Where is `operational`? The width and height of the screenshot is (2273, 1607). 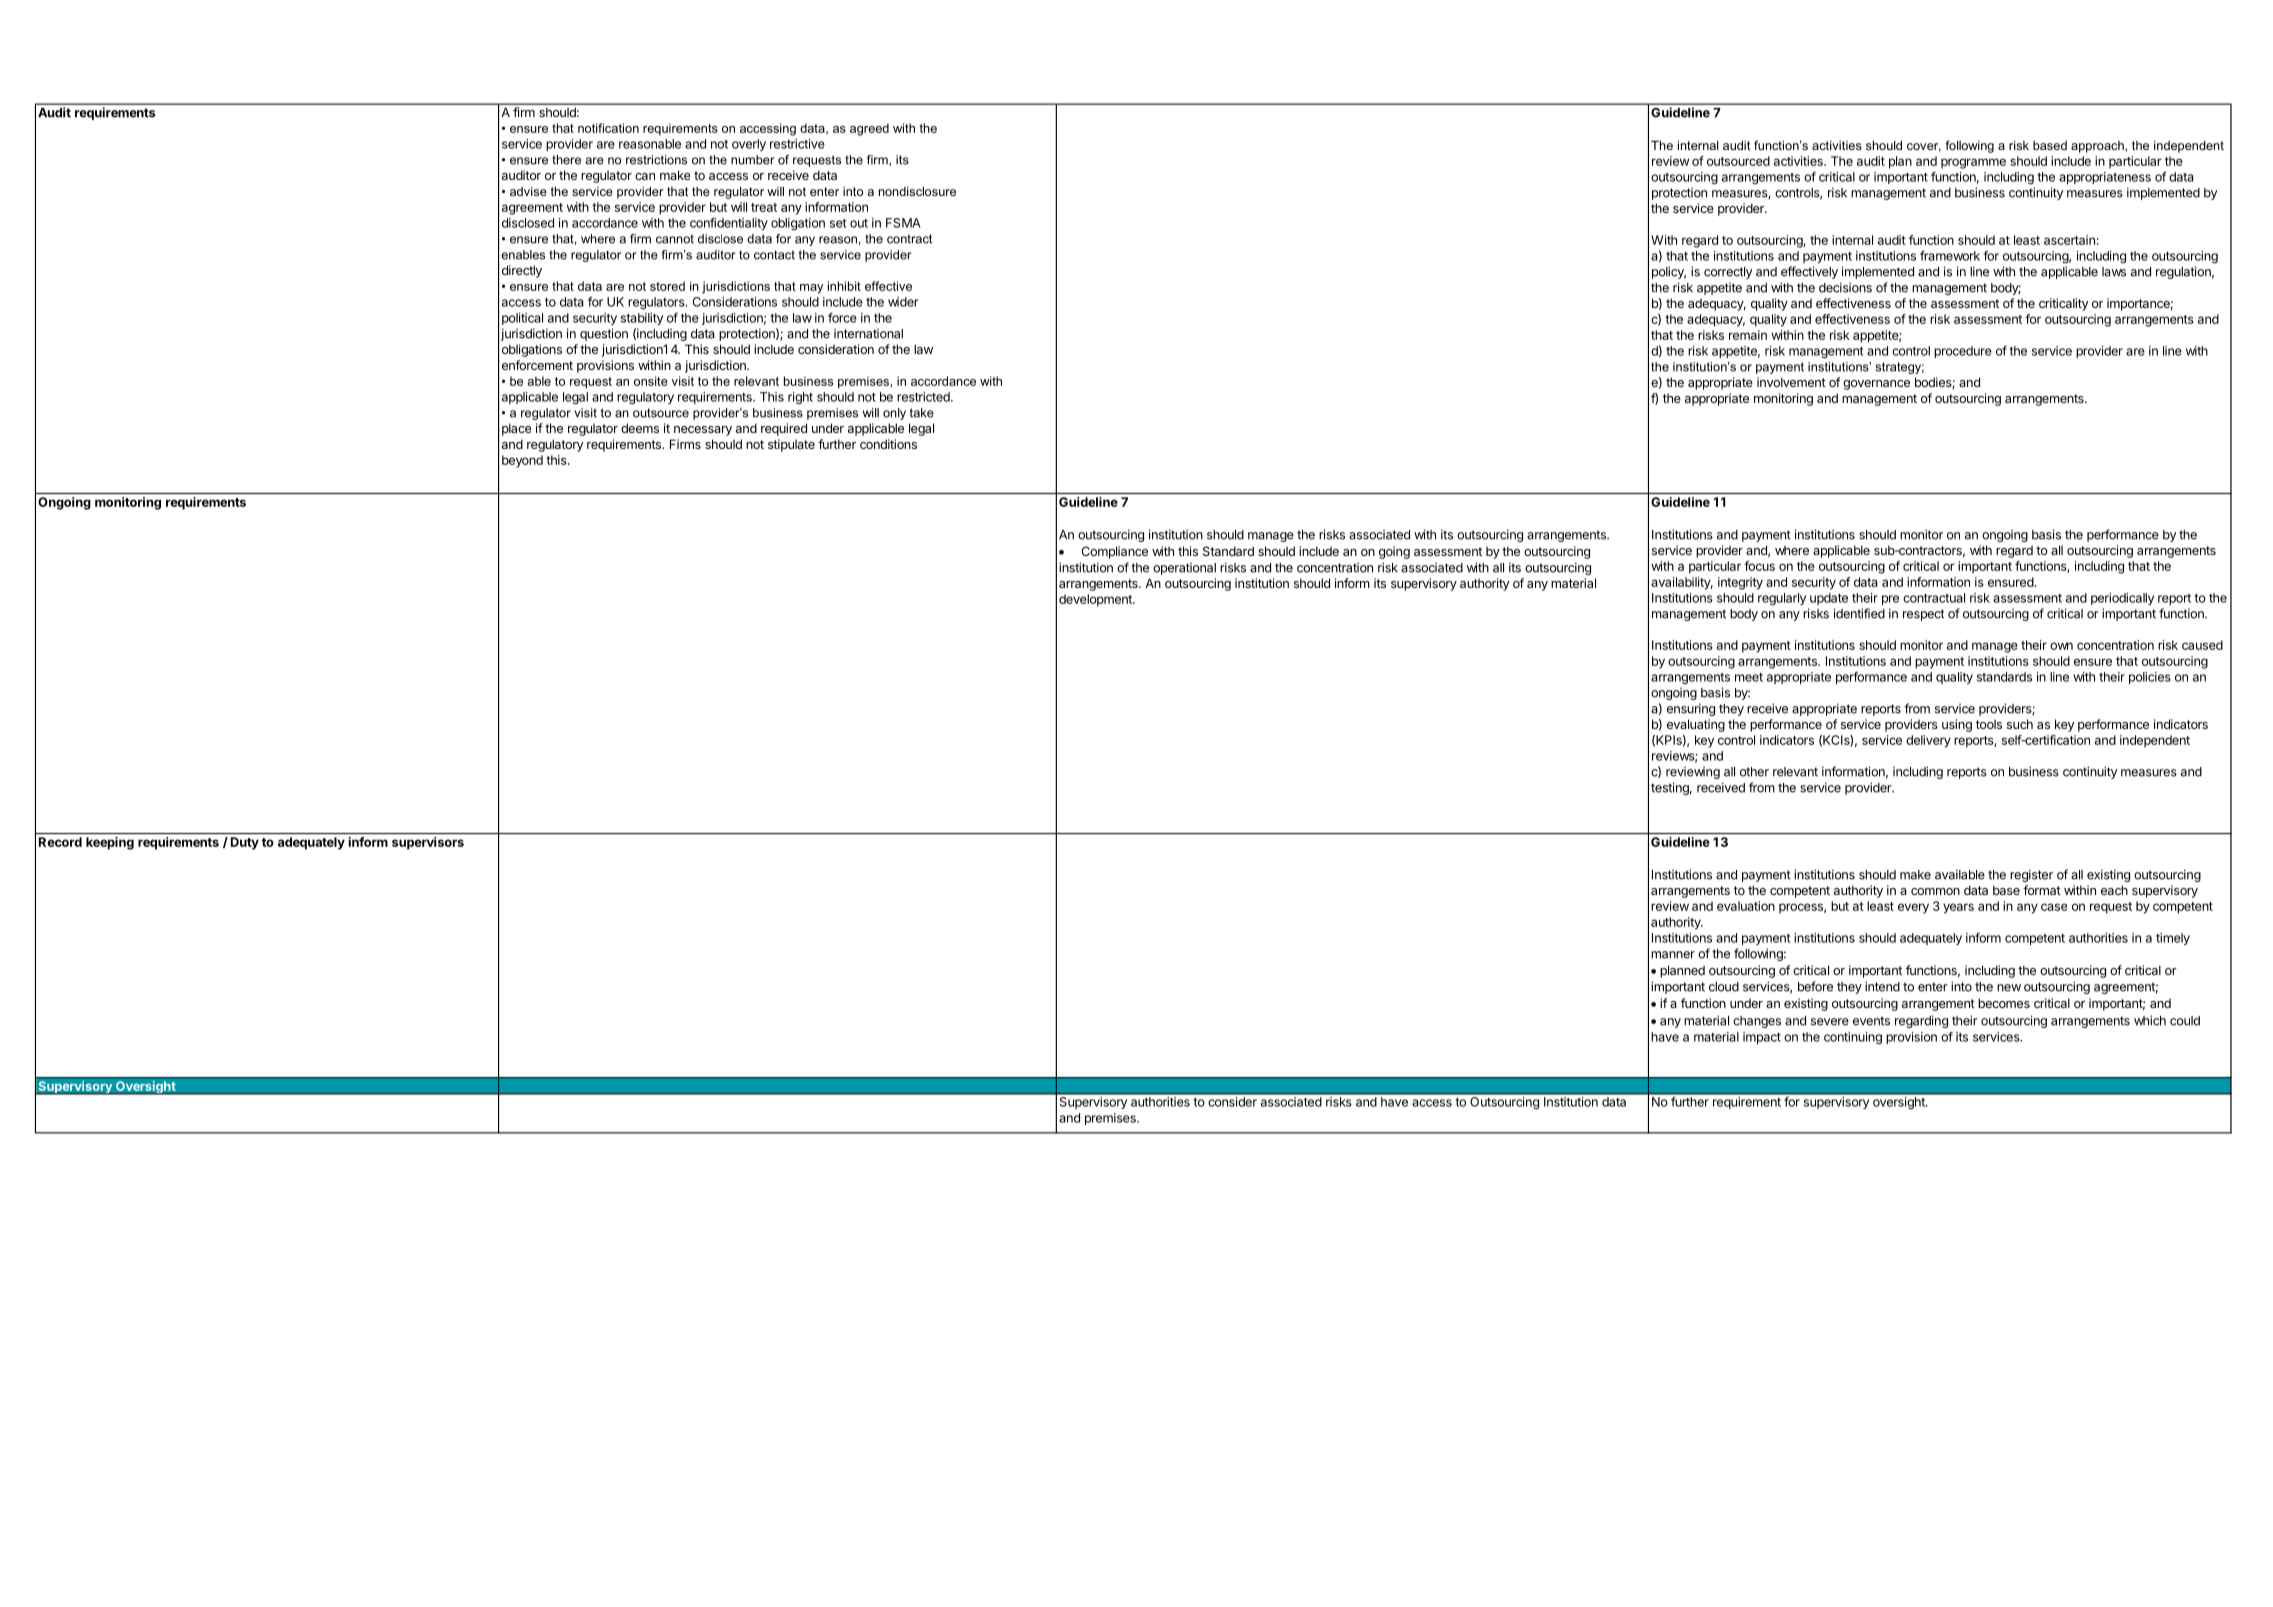 operational is located at coordinates (1184, 569).
